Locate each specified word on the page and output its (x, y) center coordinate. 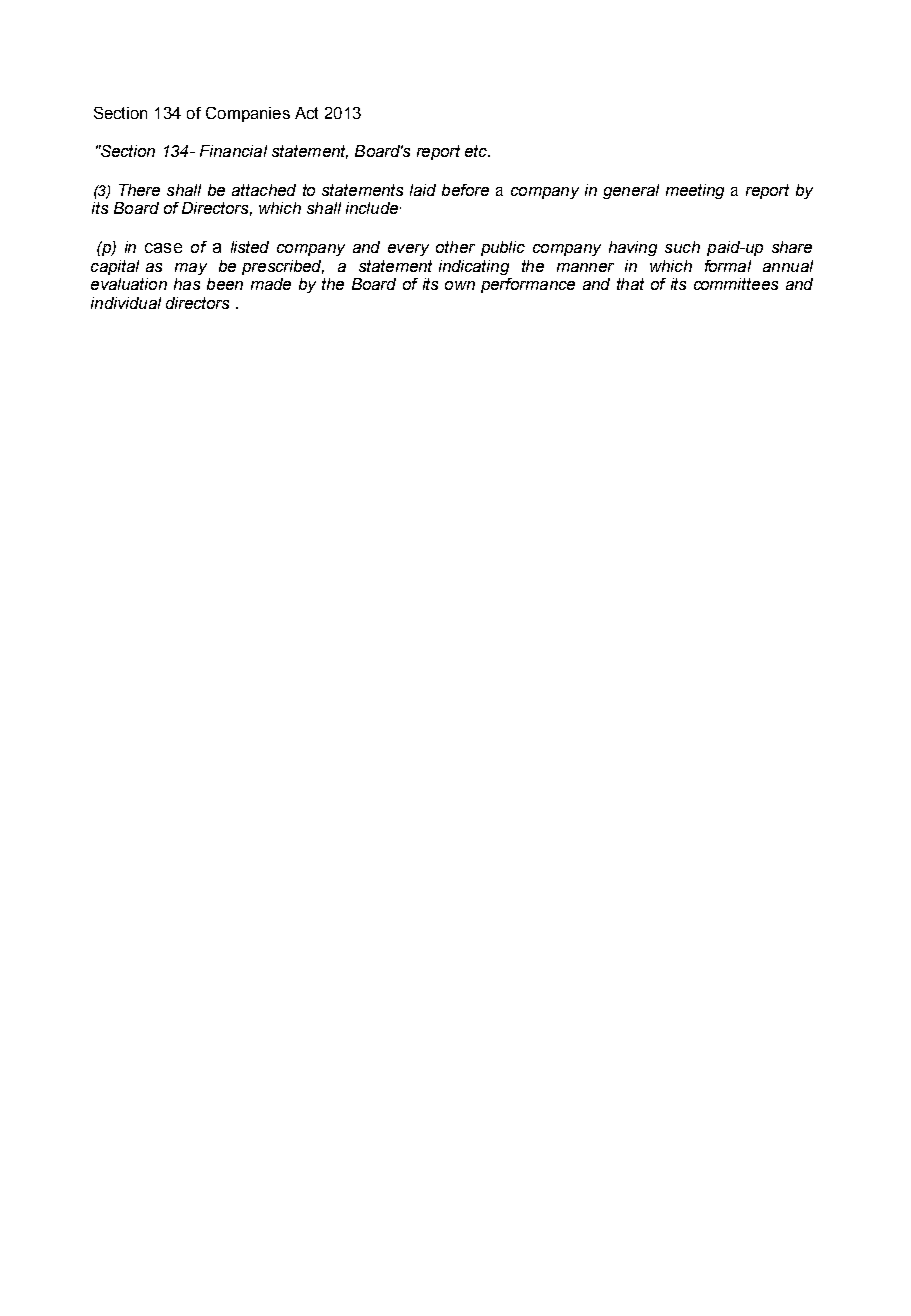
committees (736, 284)
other (455, 247)
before (465, 190)
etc (477, 151)
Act (306, 113)
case (163, 248)
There (139, 190)
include (373, 208)
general (631, 191)
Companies (248, 114)
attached (264, 190)
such (682, 247)
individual (126, 303)
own (460, 285)
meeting (695, 191)
